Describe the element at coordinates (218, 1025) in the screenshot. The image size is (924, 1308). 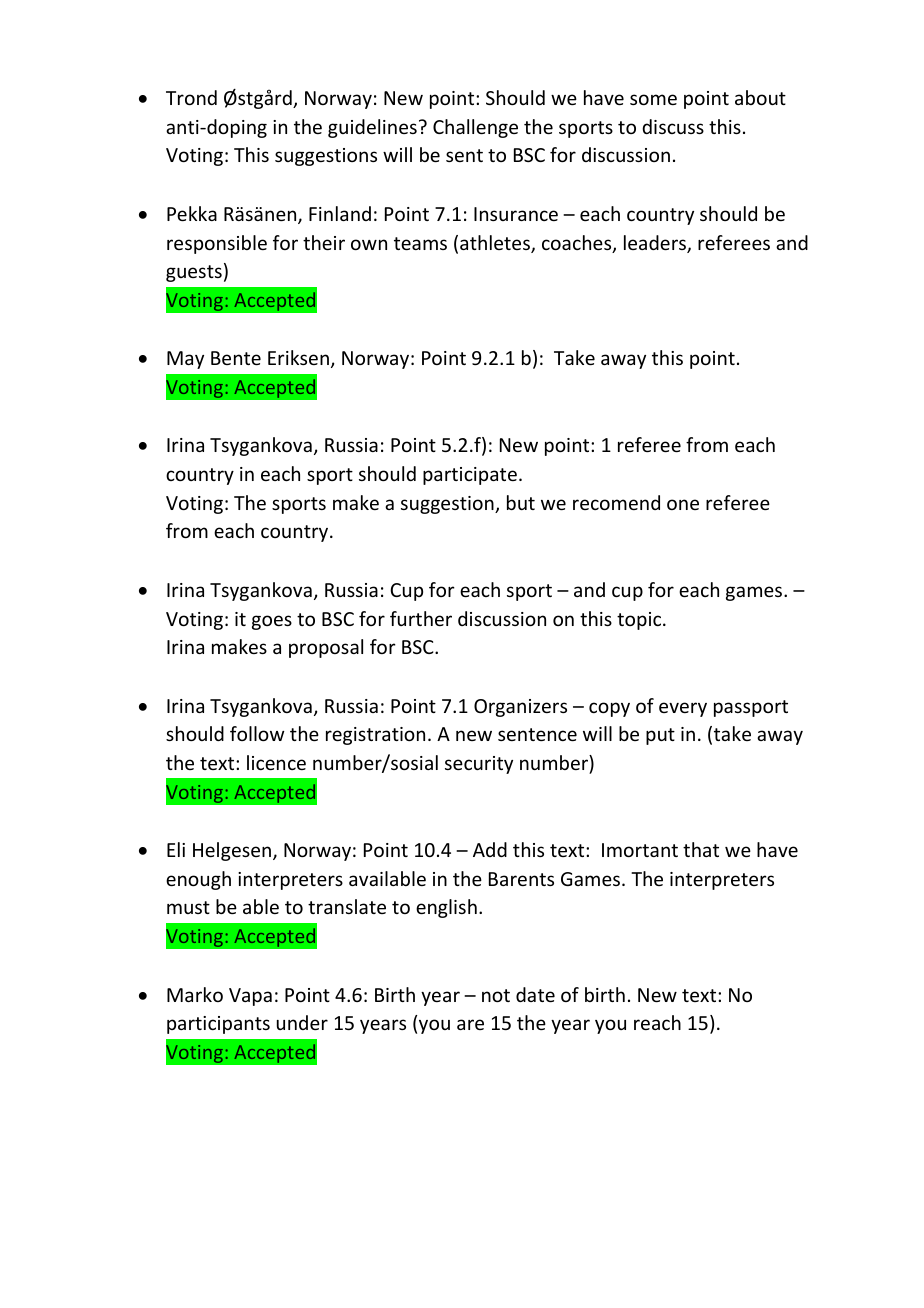
I see `participants` at that location.
